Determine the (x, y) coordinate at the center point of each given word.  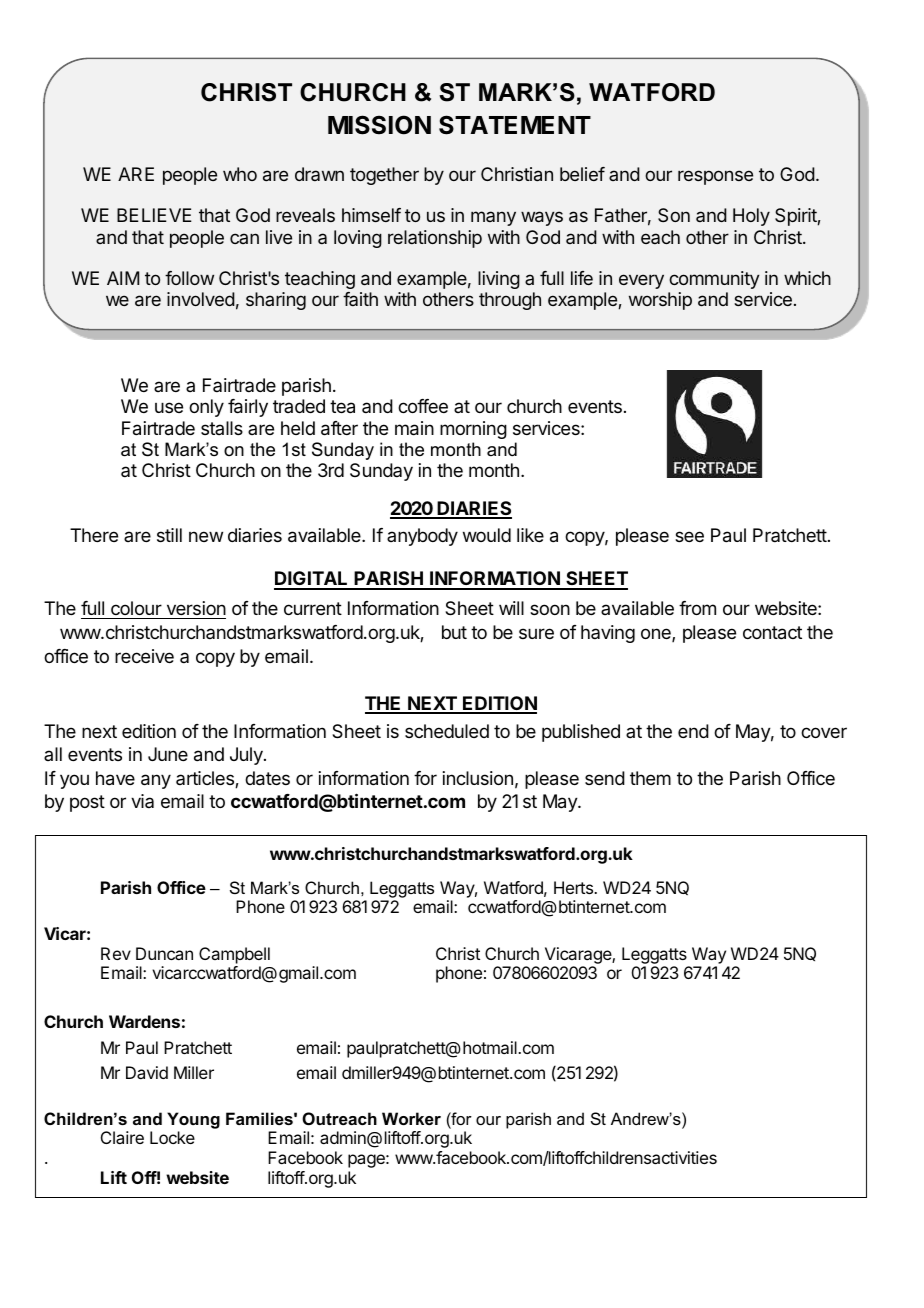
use (169, 407)
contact (772, 633)
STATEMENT (515, 125)
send (605, 778)
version (195, 610)
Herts (574, 887)
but (454, 632)
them (650, 778)
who (240, 174)
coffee (423, 406)
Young (193, 1120)
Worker (411, 1118)
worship (660, 301)
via (142, 801)
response (715, 177)
